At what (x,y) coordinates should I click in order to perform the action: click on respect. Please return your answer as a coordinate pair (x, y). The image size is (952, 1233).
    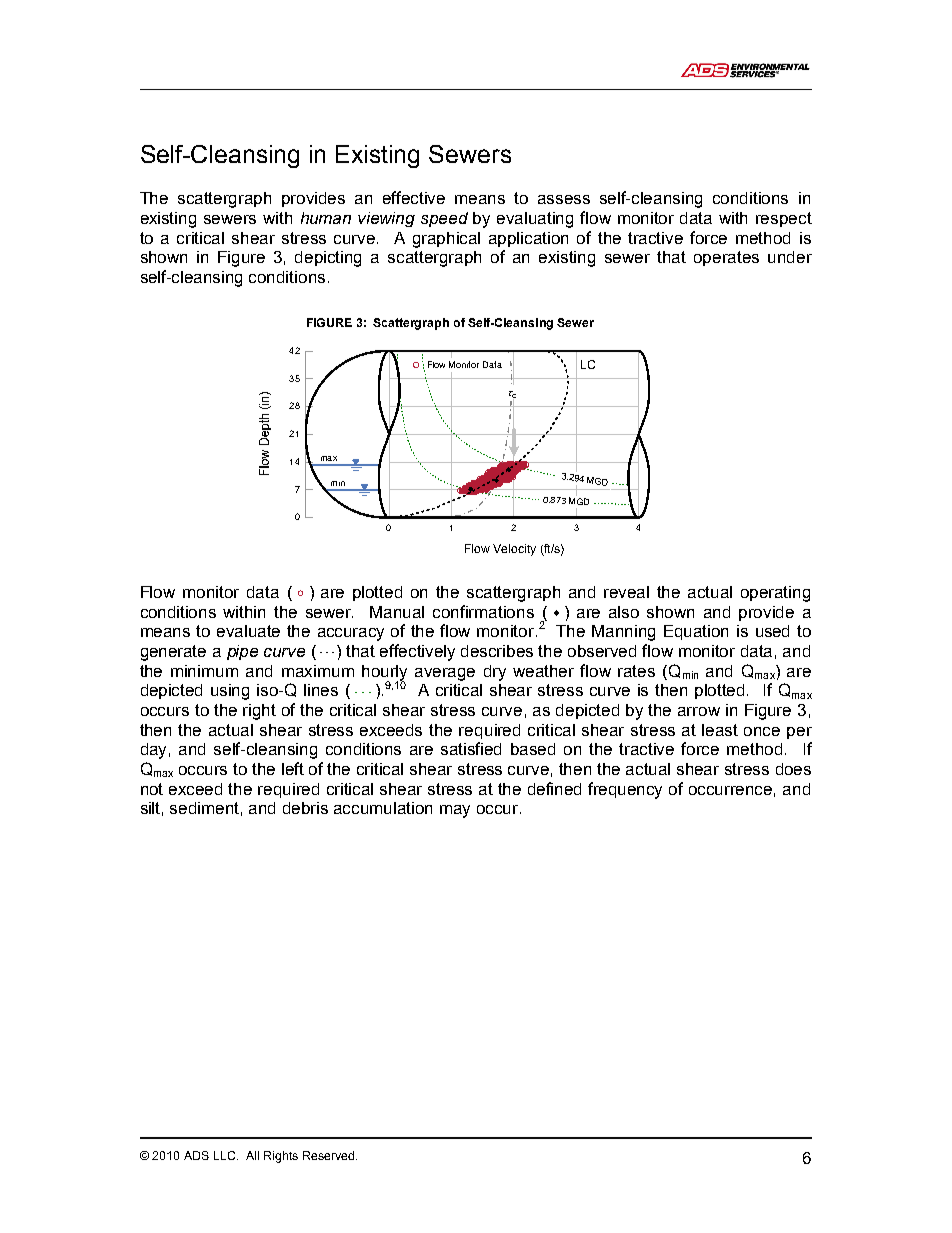
    Looking at the image, I should click on (784, 219).
